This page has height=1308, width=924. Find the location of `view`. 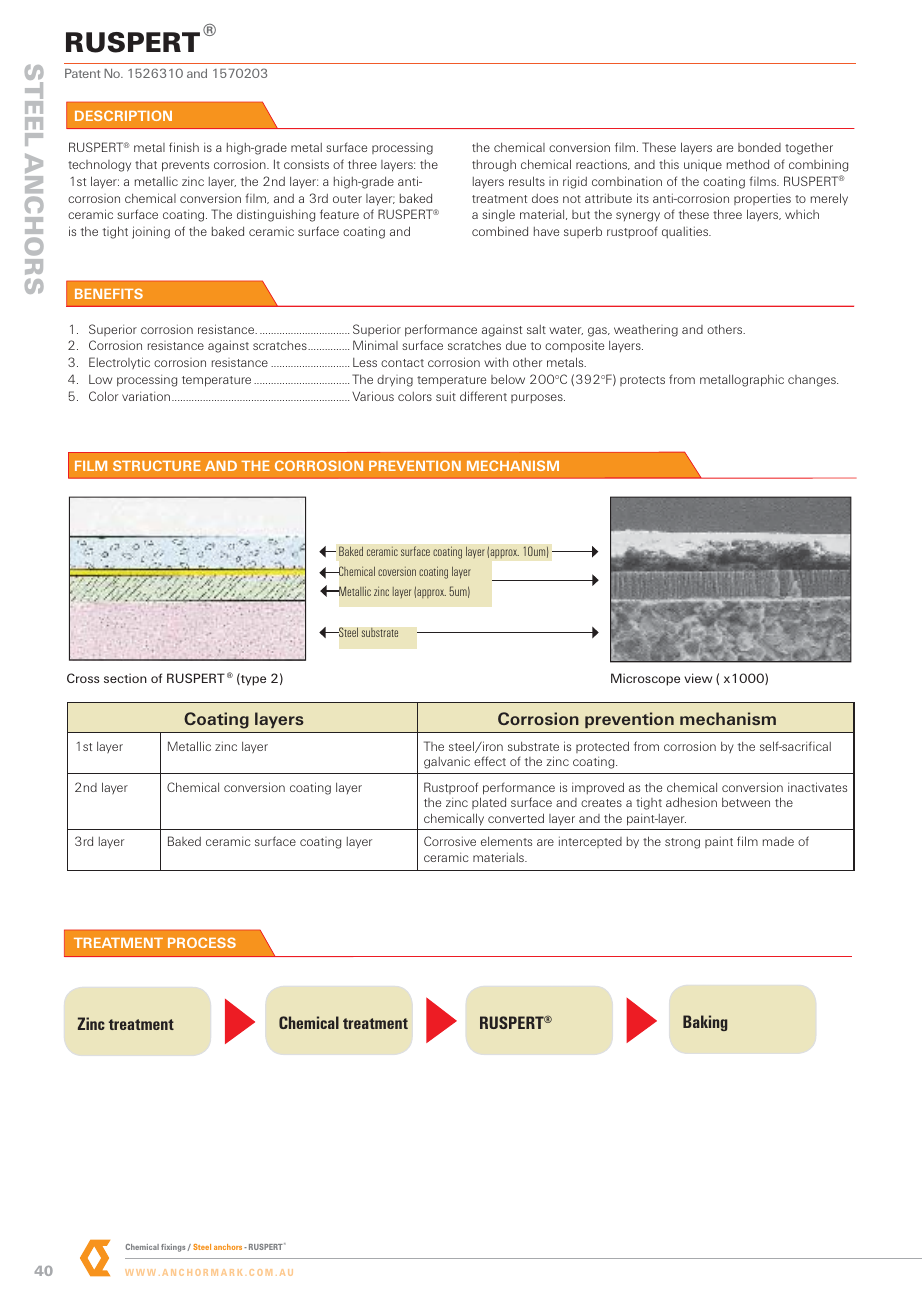

view is located at coordinates (698, 678).
